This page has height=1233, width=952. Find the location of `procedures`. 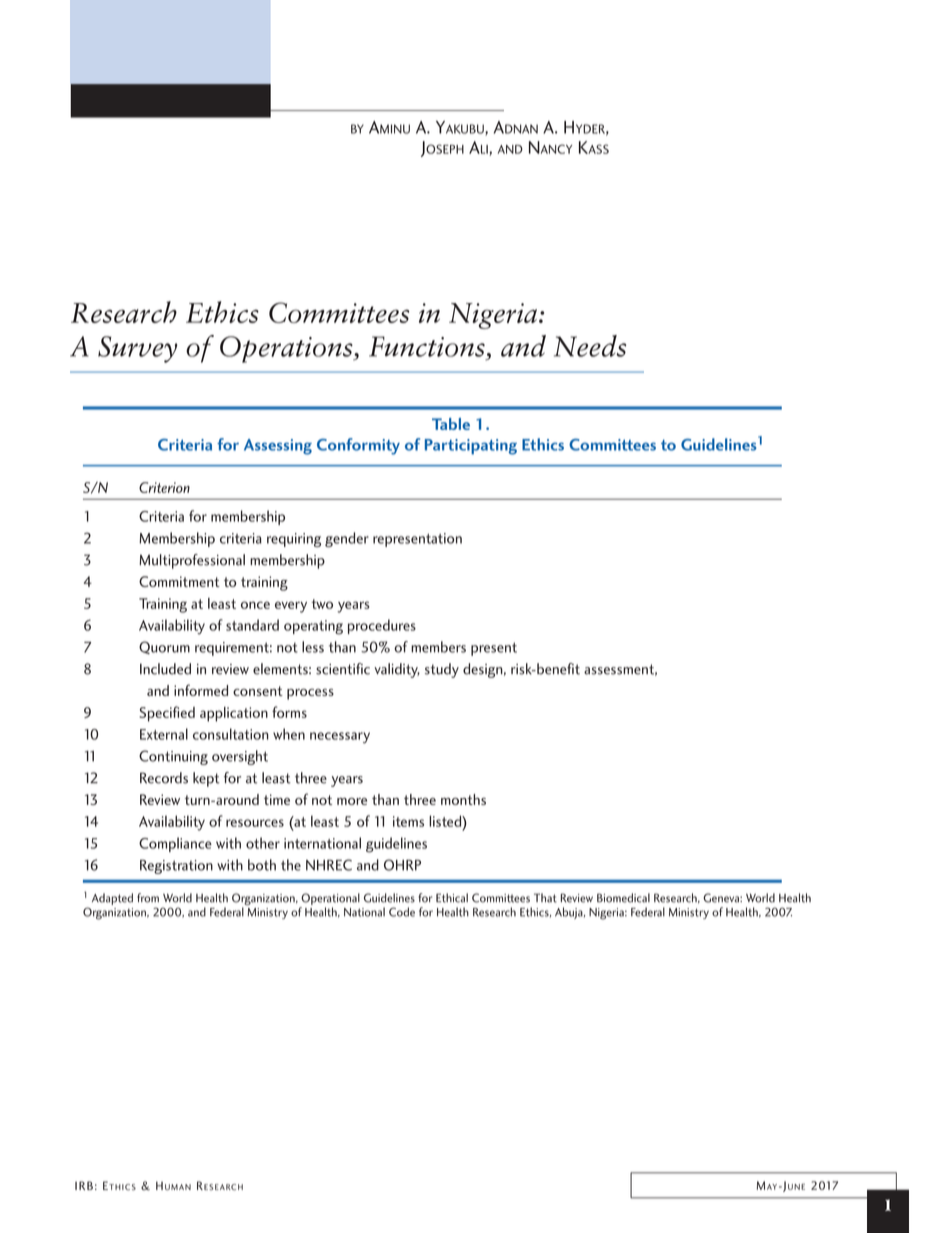

procedures is located at coordinates (382, 626).
